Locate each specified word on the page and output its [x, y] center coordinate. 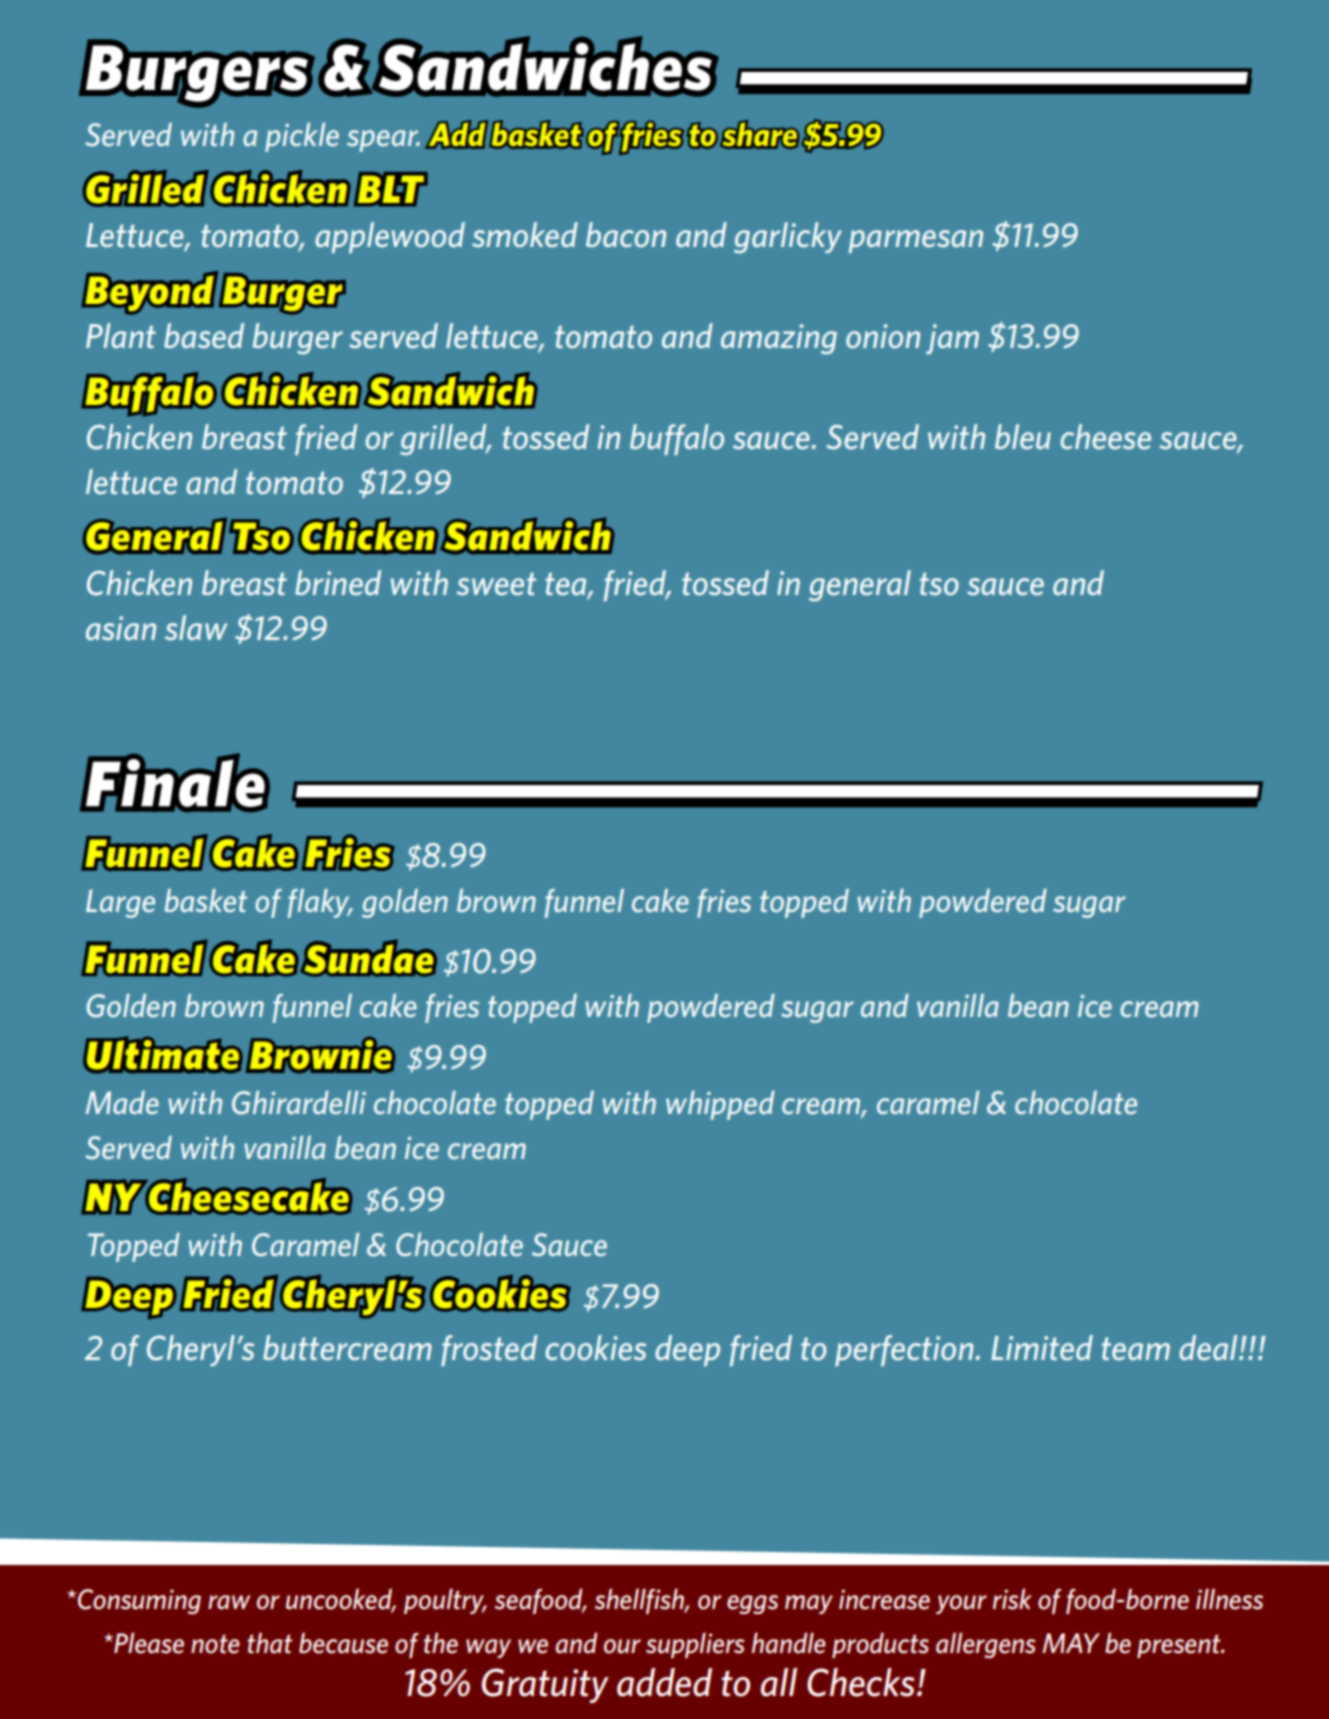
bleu [1023, 436]
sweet [496, 584]
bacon [626, 234]
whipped [720, 1105]
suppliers [695, 1645]
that [269, 1643]
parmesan [916, 241]
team [1136, 1348]
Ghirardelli [299, 1102]
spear [383, 141]
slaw [196, 627]
